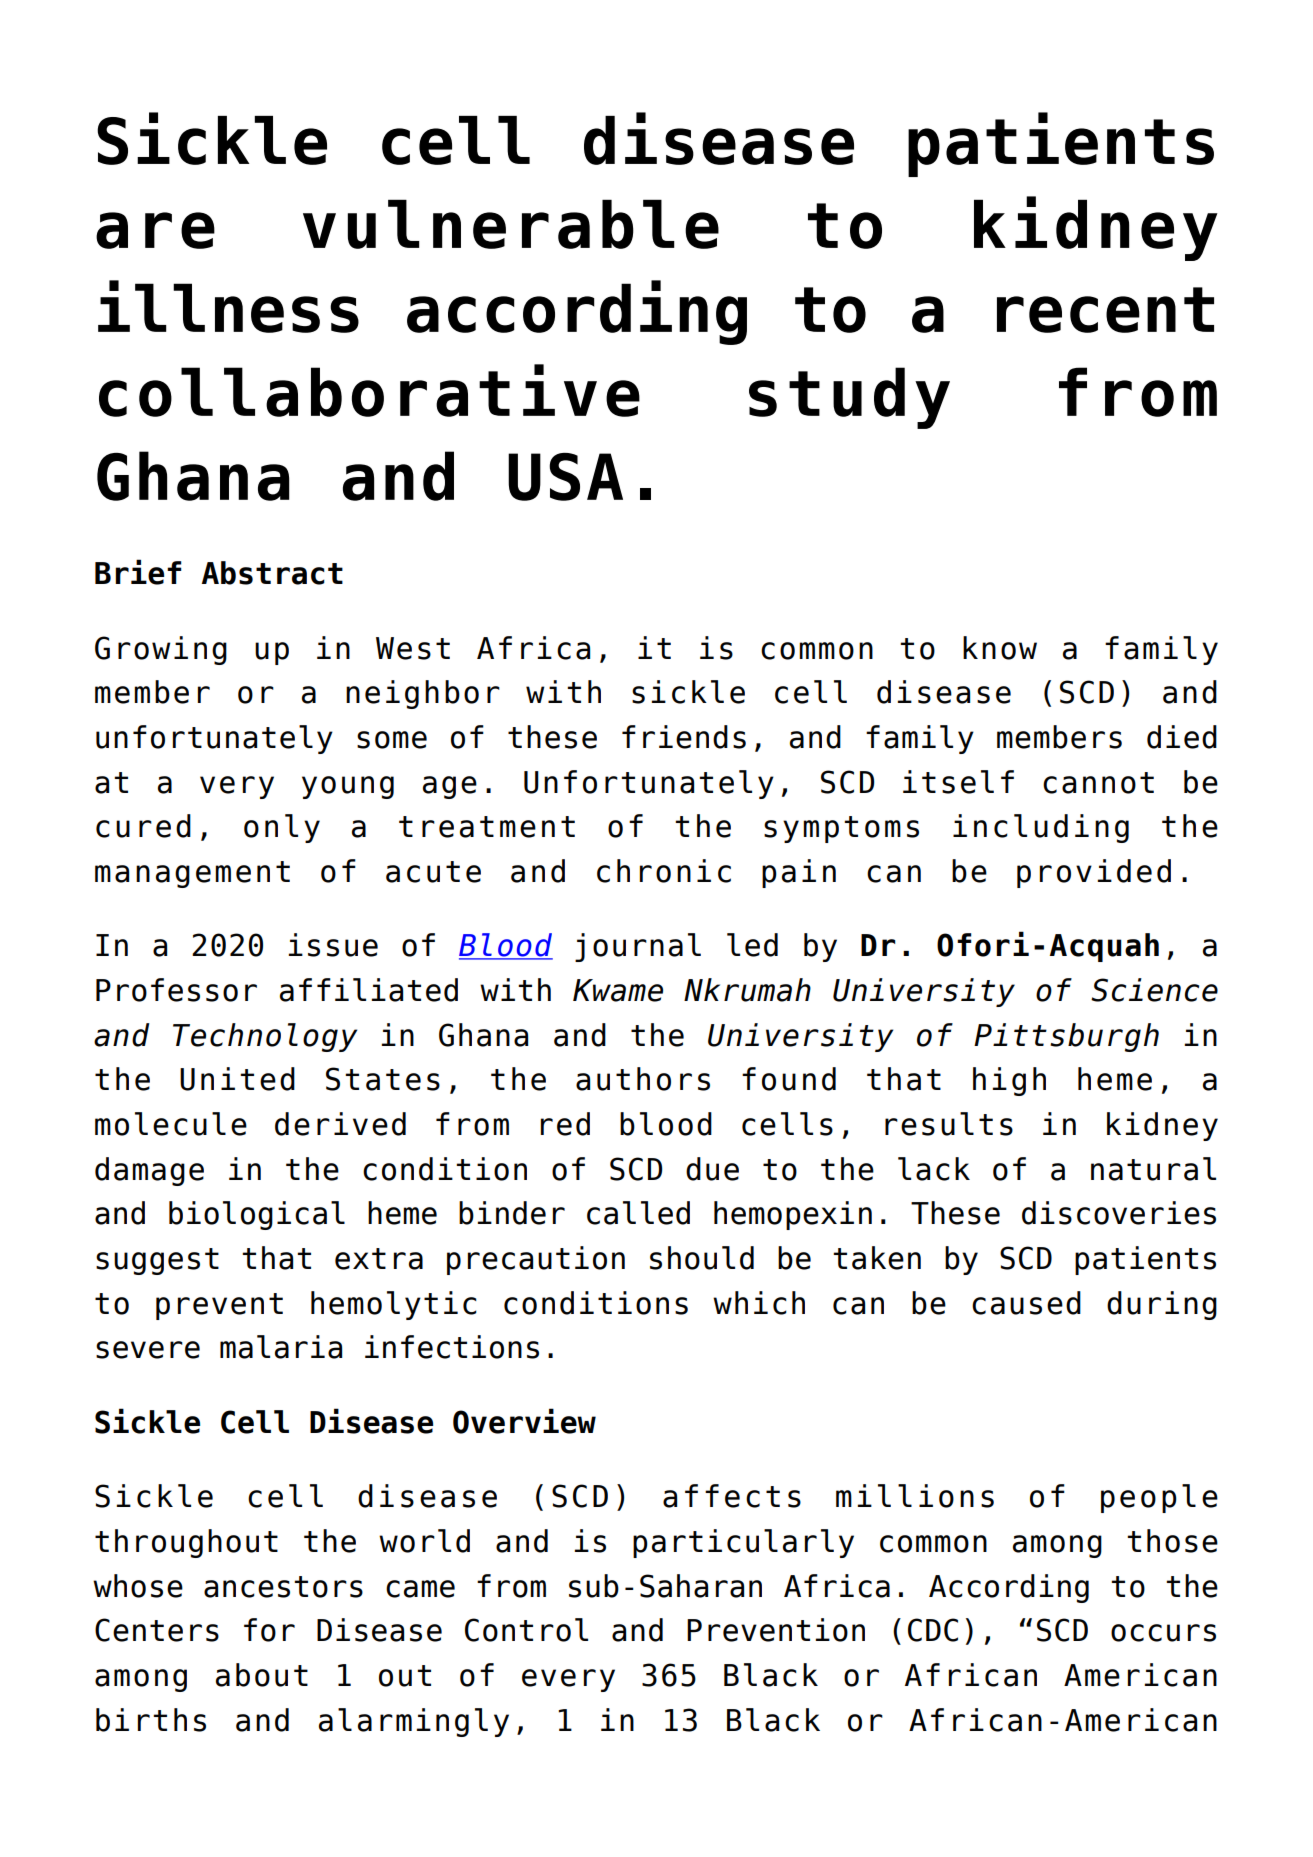 Image resolution: width=1313 pixels, height=1857 pixels. Describe the element at coordinates (333, 945) in the image. I see `issue` at that location.
